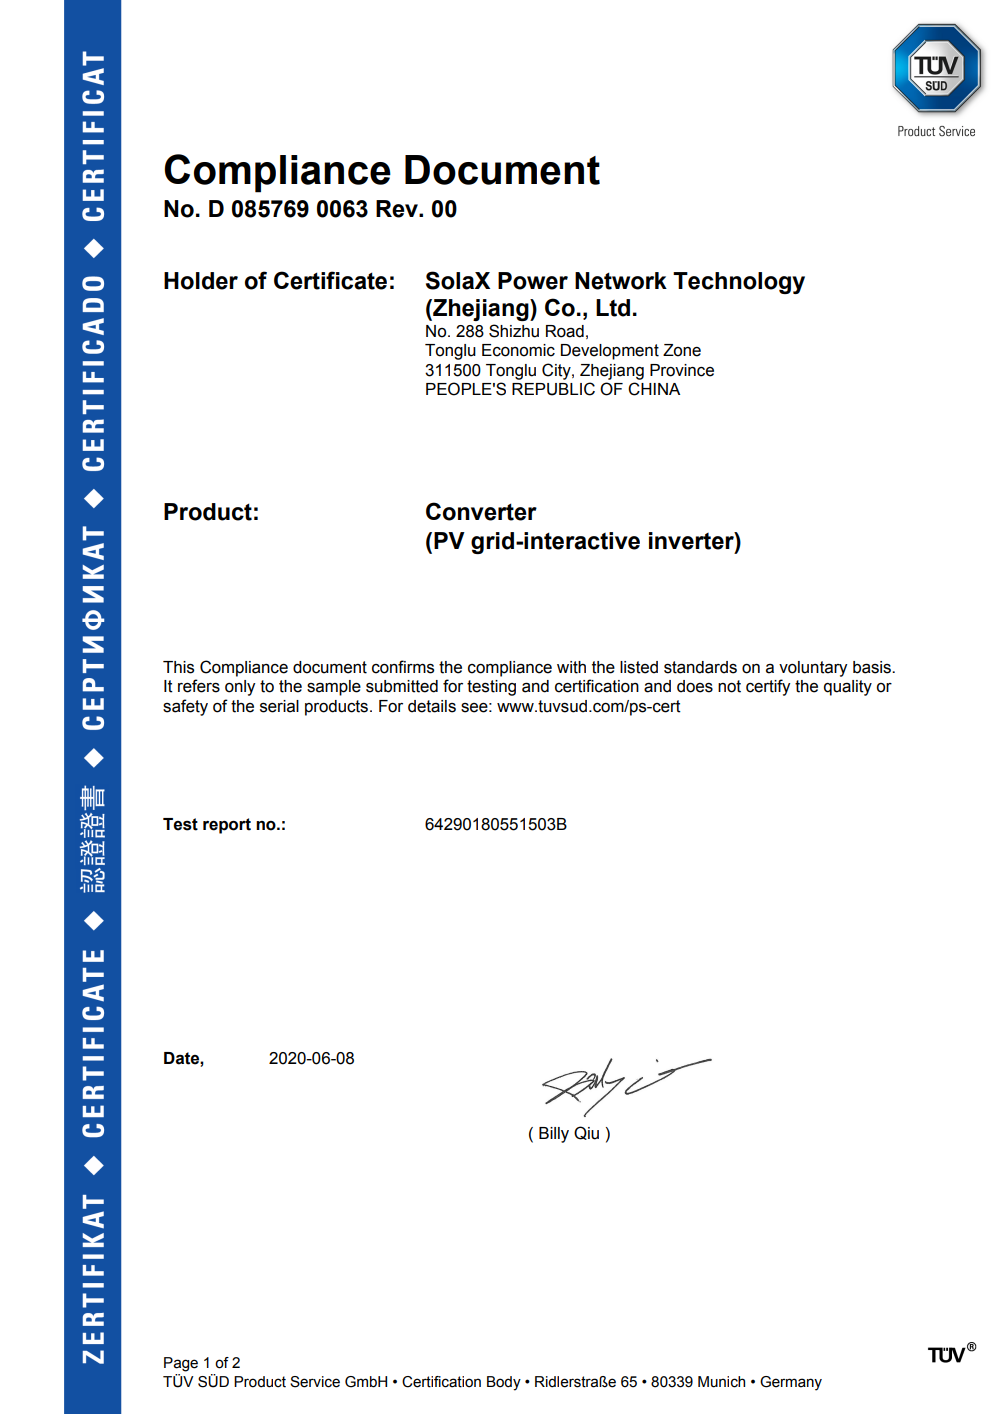 The height and width of the screenshot is (1414, 1000). I want to click on Service, so click(315, 1382).
